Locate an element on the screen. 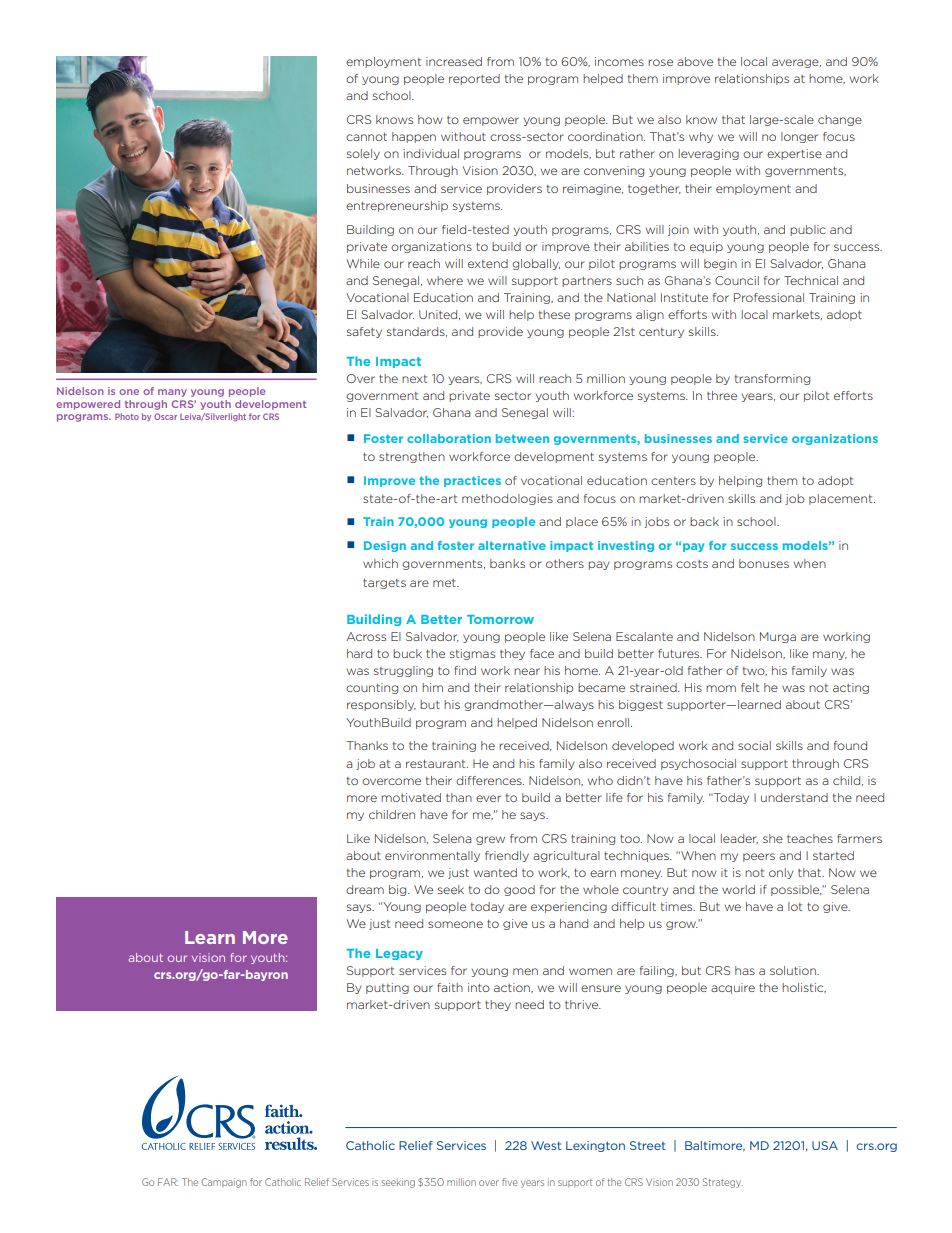 The height and width of the screenshot is (1233, 952). Tomorrow is located at coordinates (500, 619).
